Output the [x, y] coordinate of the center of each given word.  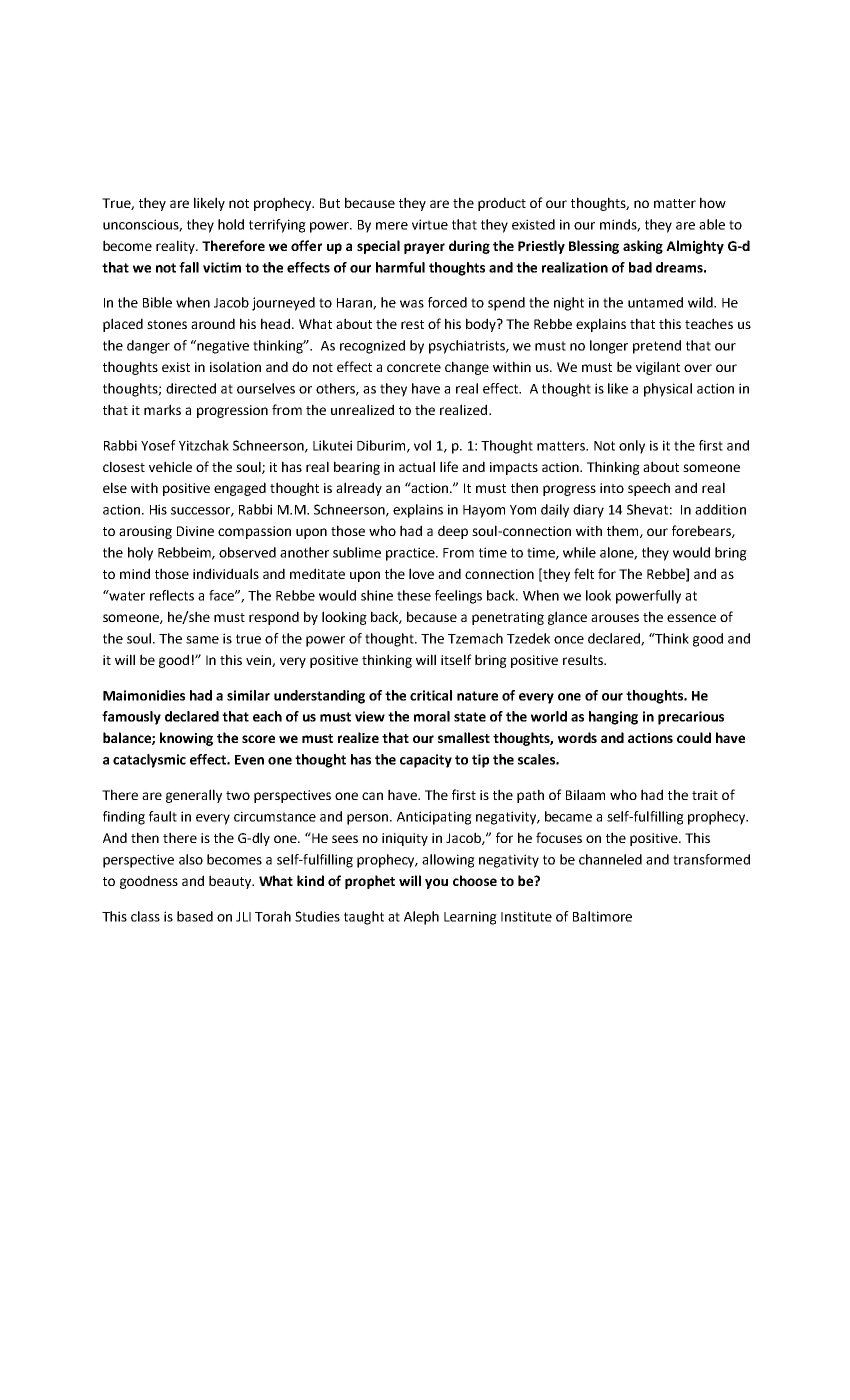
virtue [430, 224]
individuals [226, 573]
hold [231, 224]
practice [411, 554]
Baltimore [602, 916]
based [195, 916]
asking [643, 247]
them [624, 531]
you [436, 883]
